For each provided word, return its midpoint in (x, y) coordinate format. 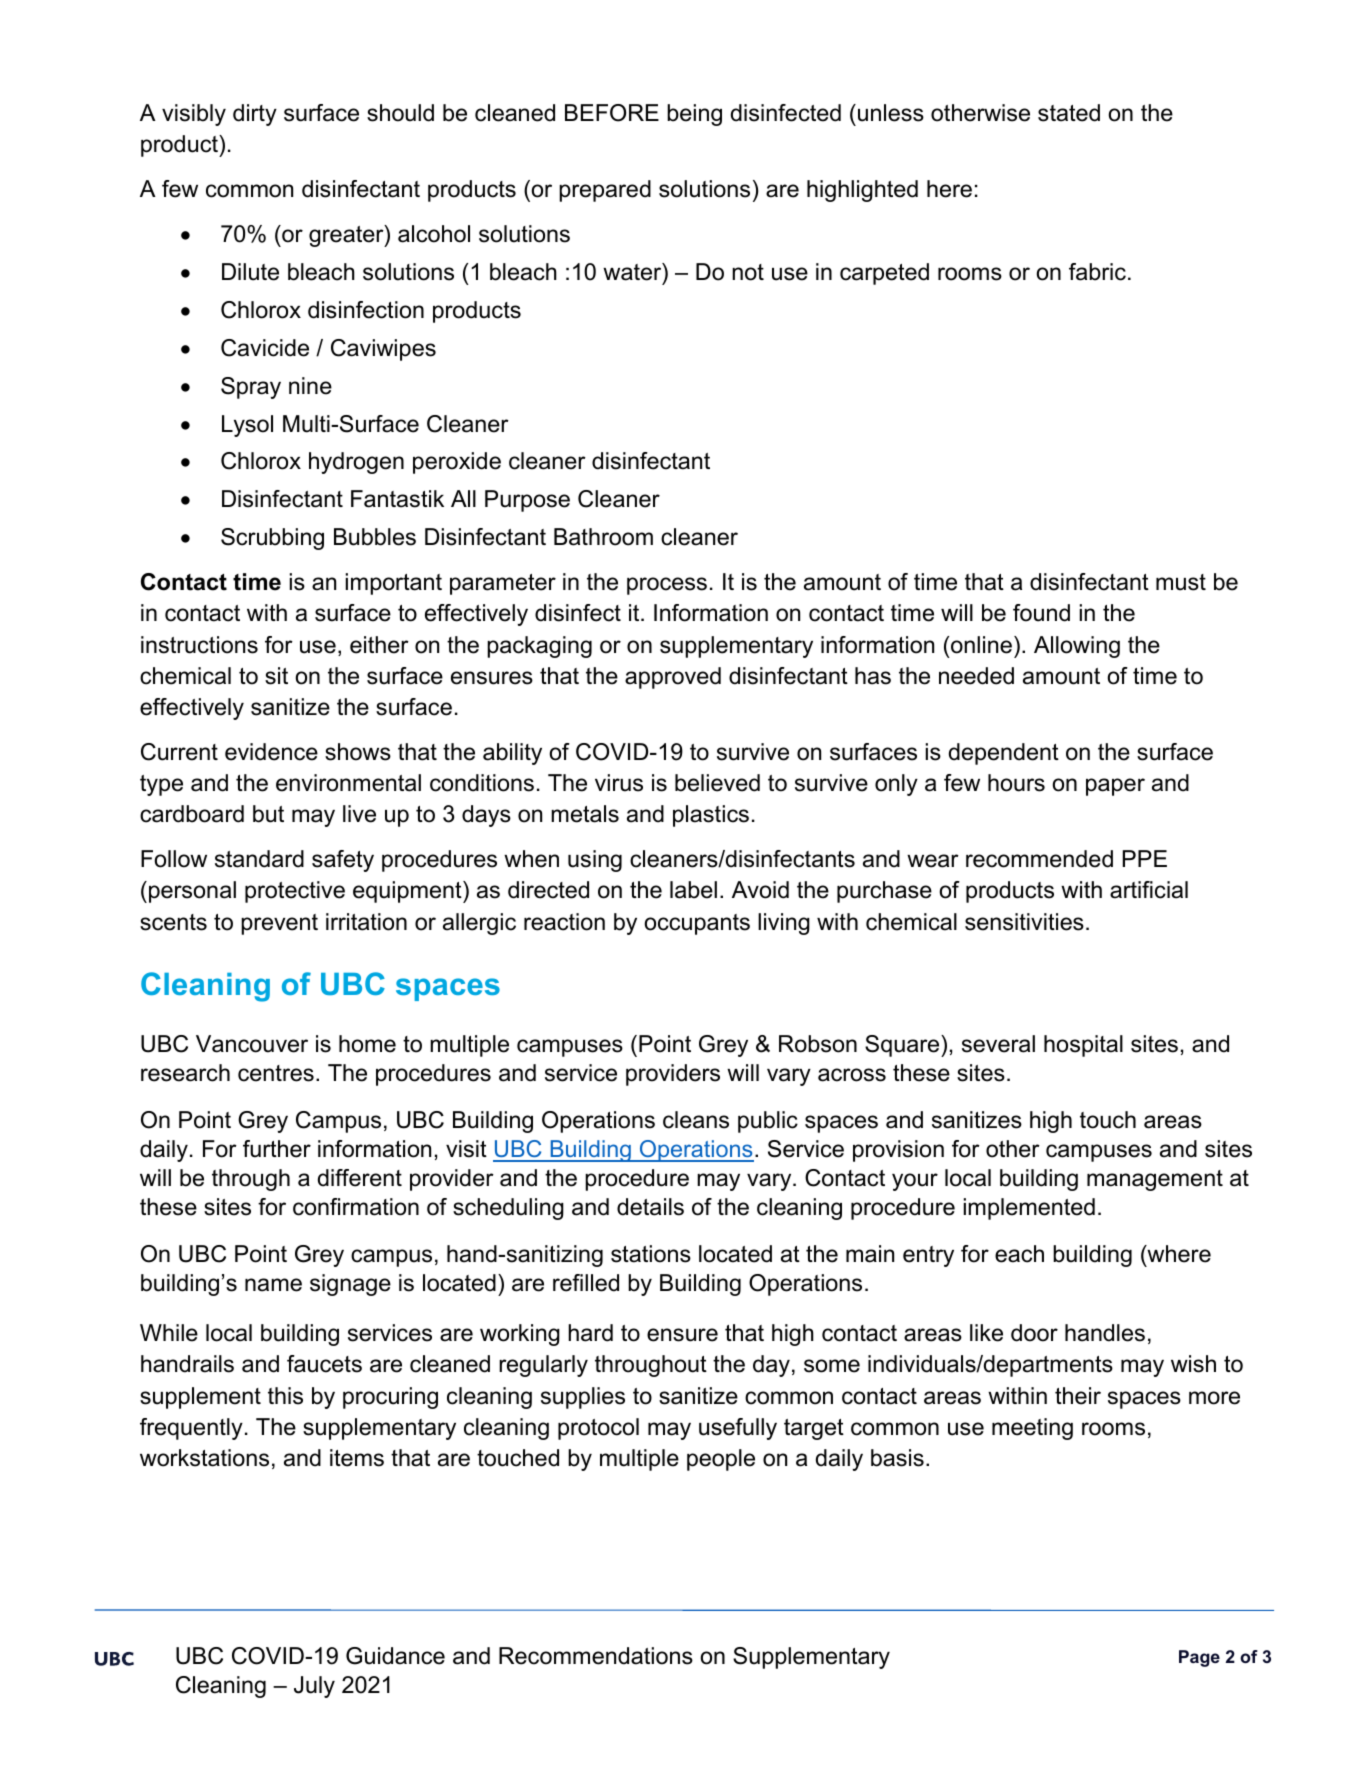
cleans (696, 1120)
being (694, 115)
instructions (199, 645)
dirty (255, 115)
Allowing (1077, 647)
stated (1069, 113)
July (314, 1687)
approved (673, 678)
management (1155, 1180)
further (277, 1149)
